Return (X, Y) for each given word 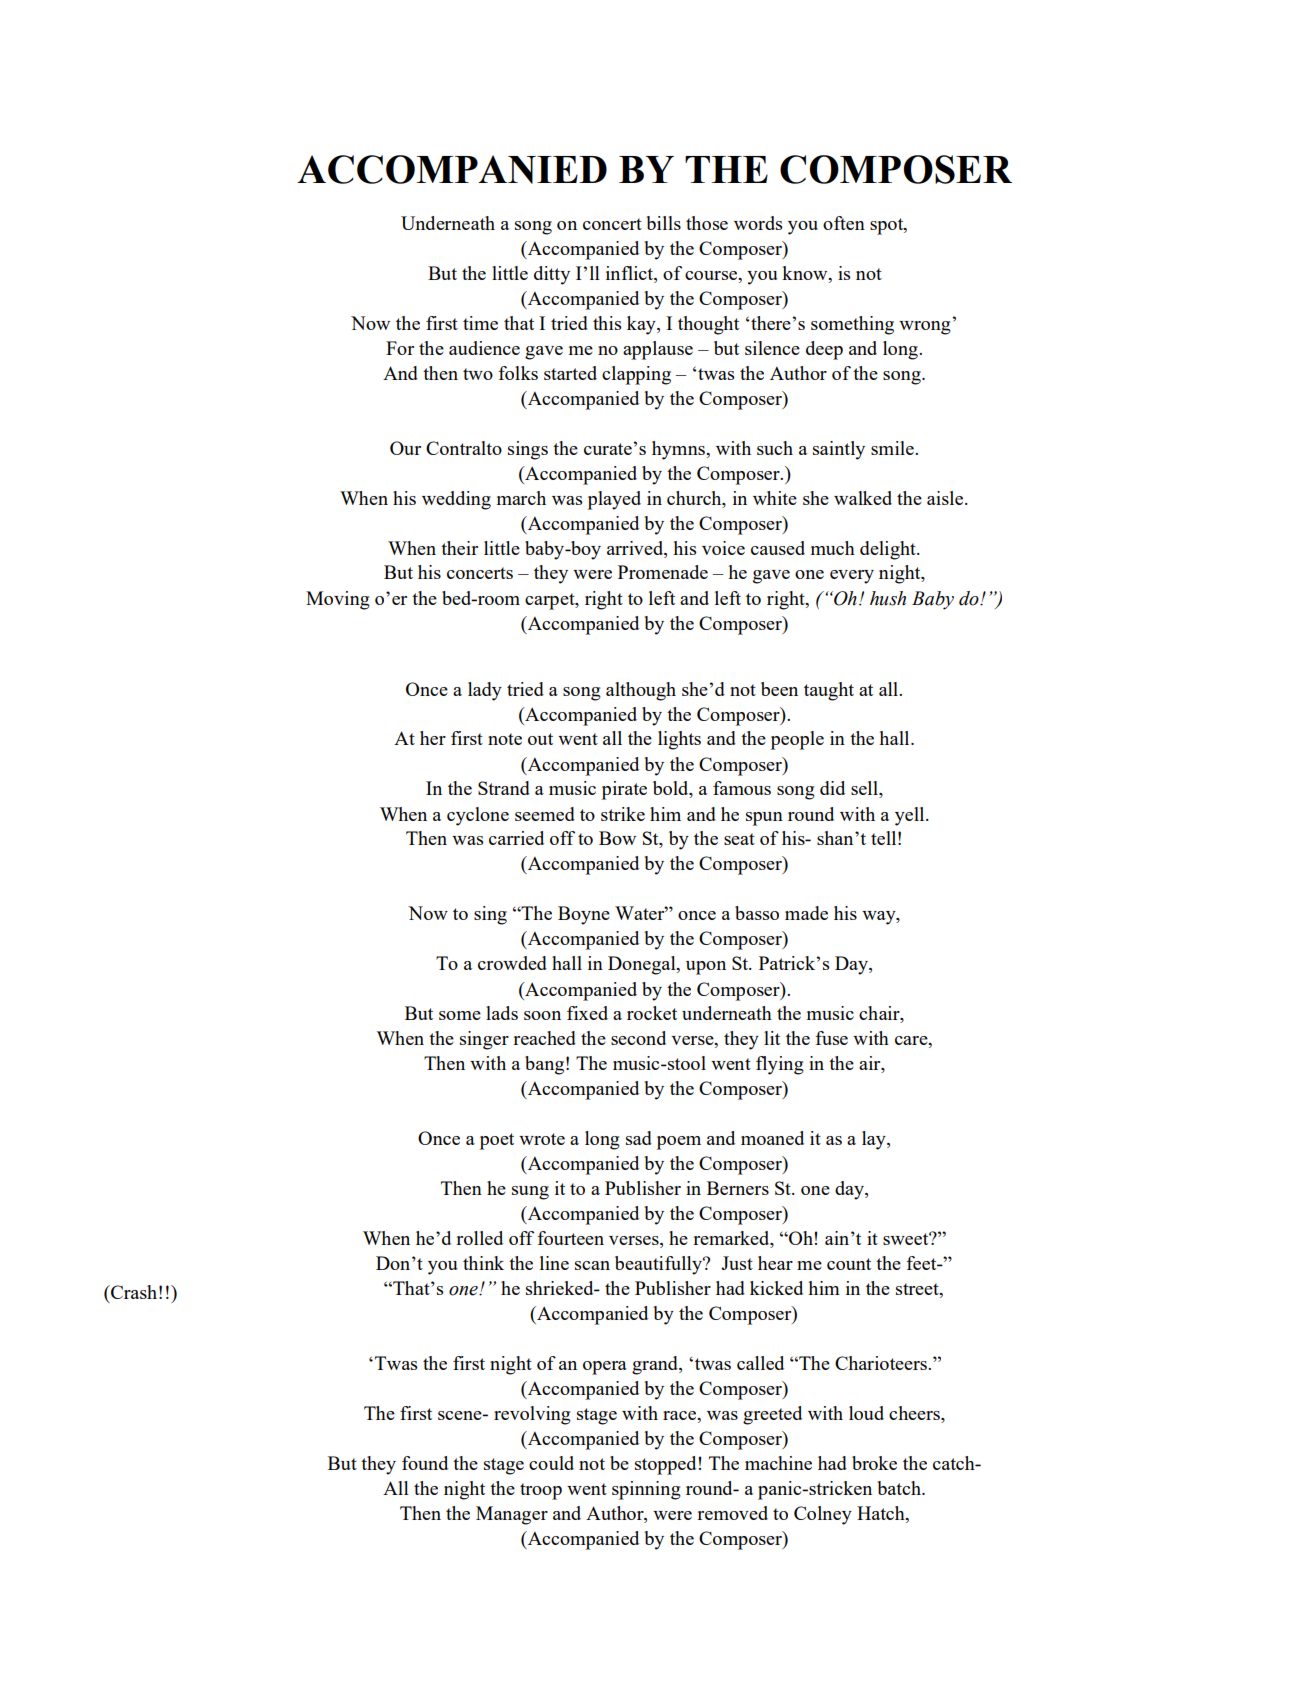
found (425, 1463)
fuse (831, 1038)
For (400, 348)
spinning (646, 1490)
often (844, 223)
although (641, 691)
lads (502, 1013)
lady (485, 691)
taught (829, 691)
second (638, 1038)
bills (663, 223)
